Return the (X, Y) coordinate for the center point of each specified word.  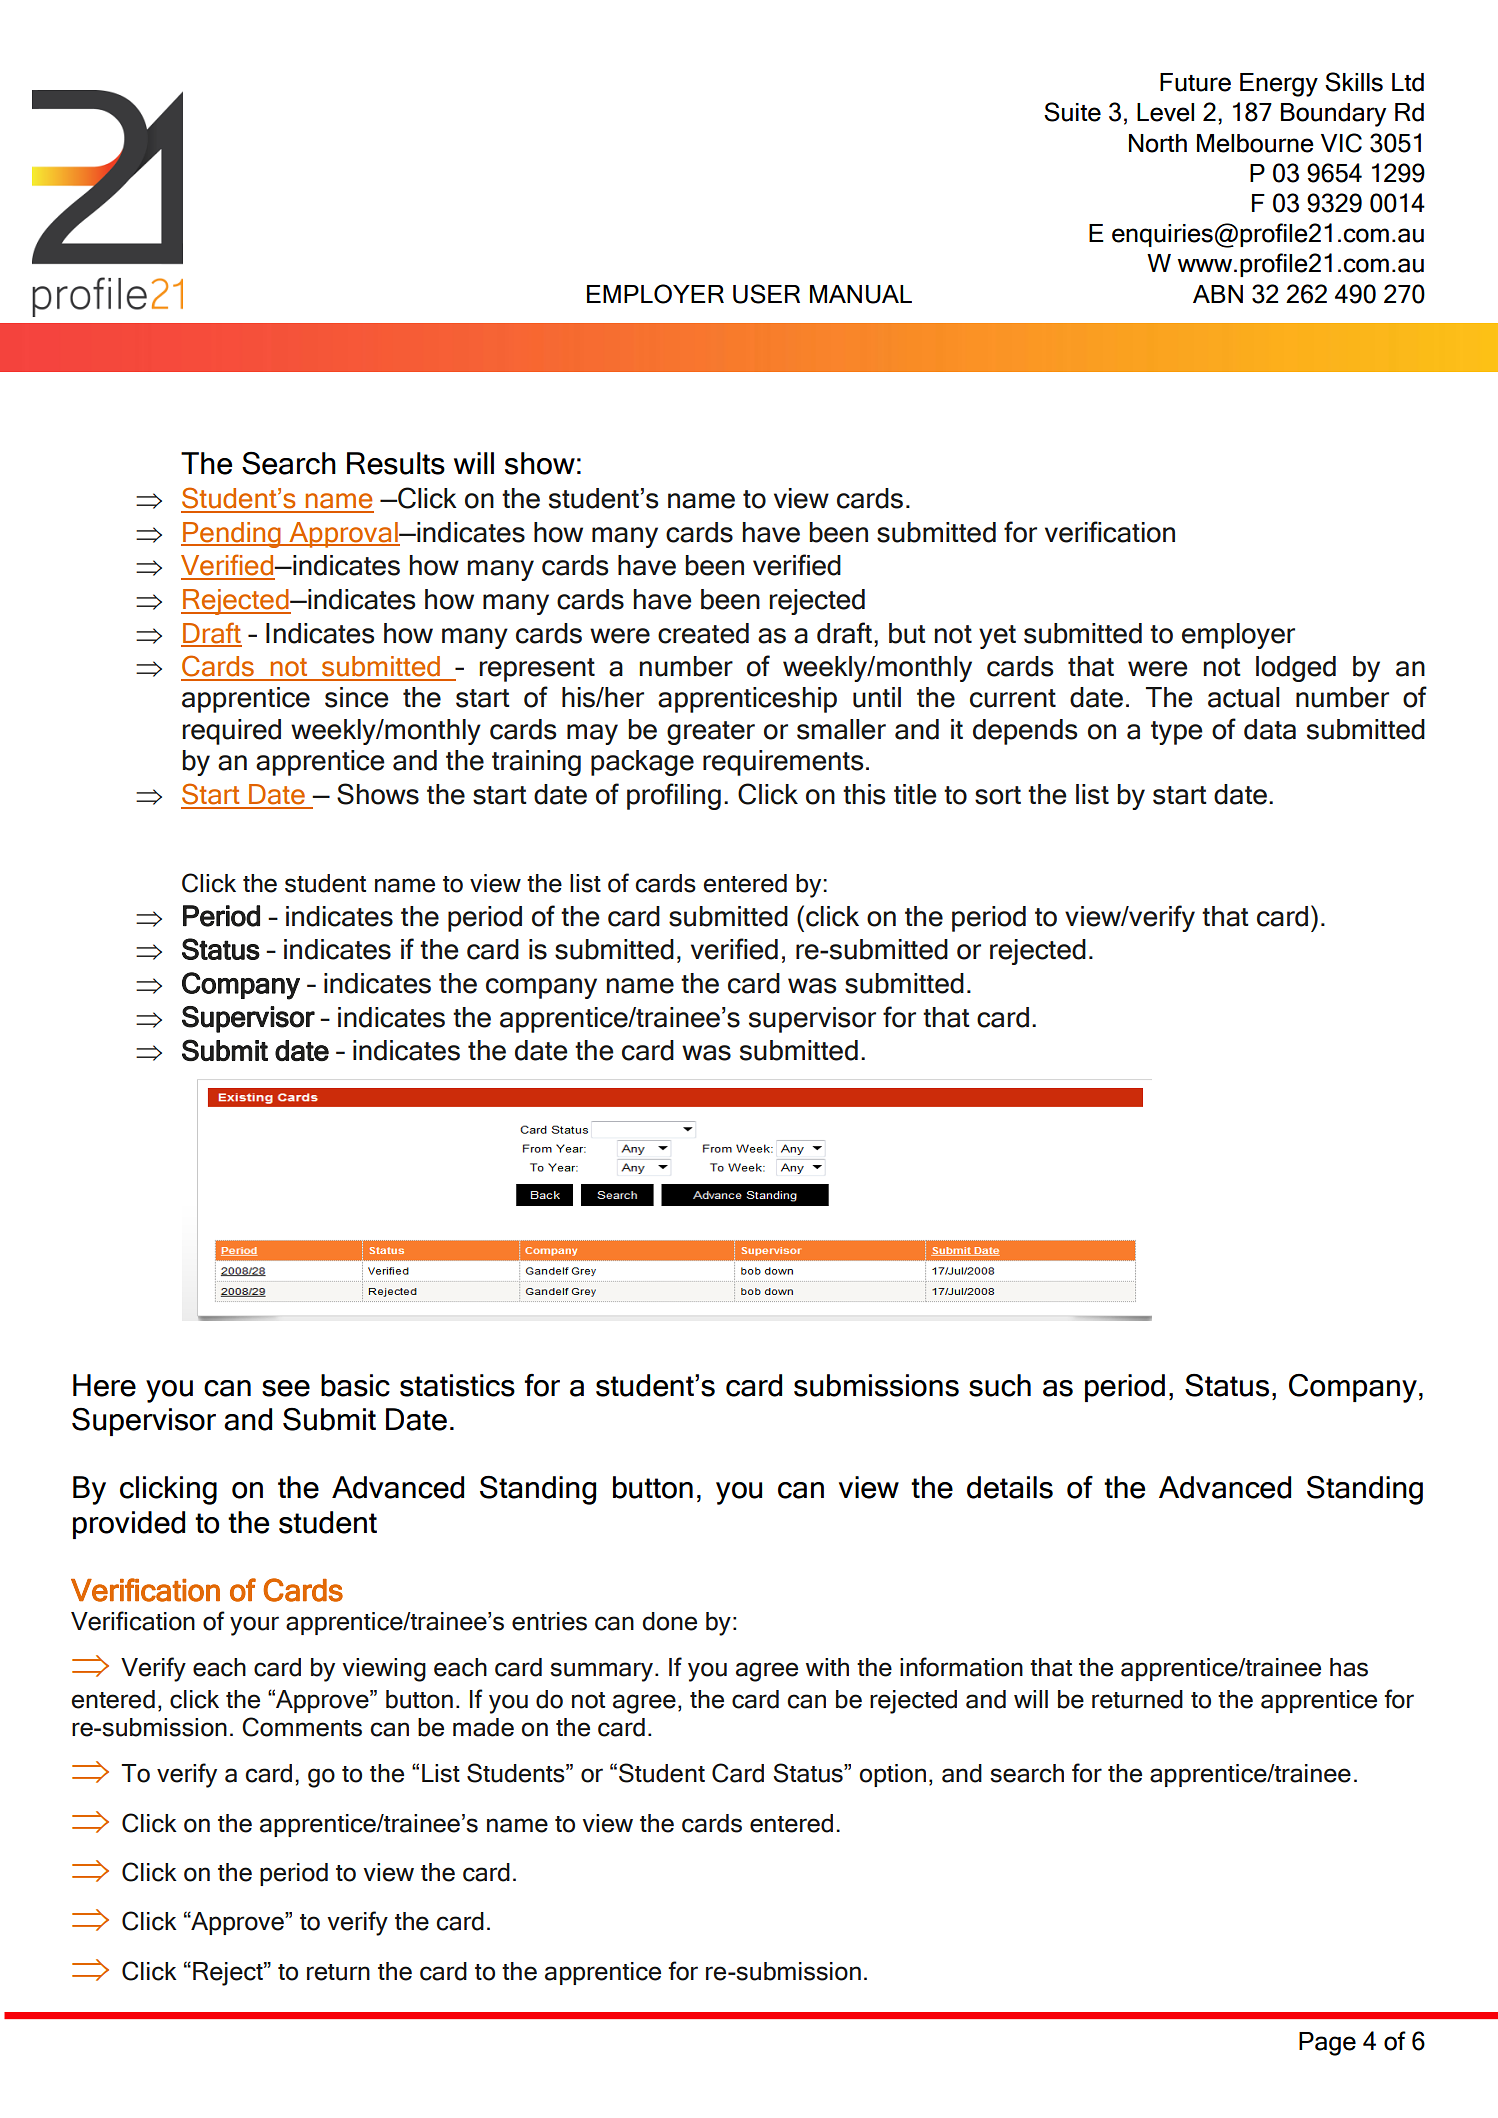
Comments (302, 1727)
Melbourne (1255, 143)
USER (766, 294)
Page (1327, 2044)
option (892, 1775)
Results (396, 463)
